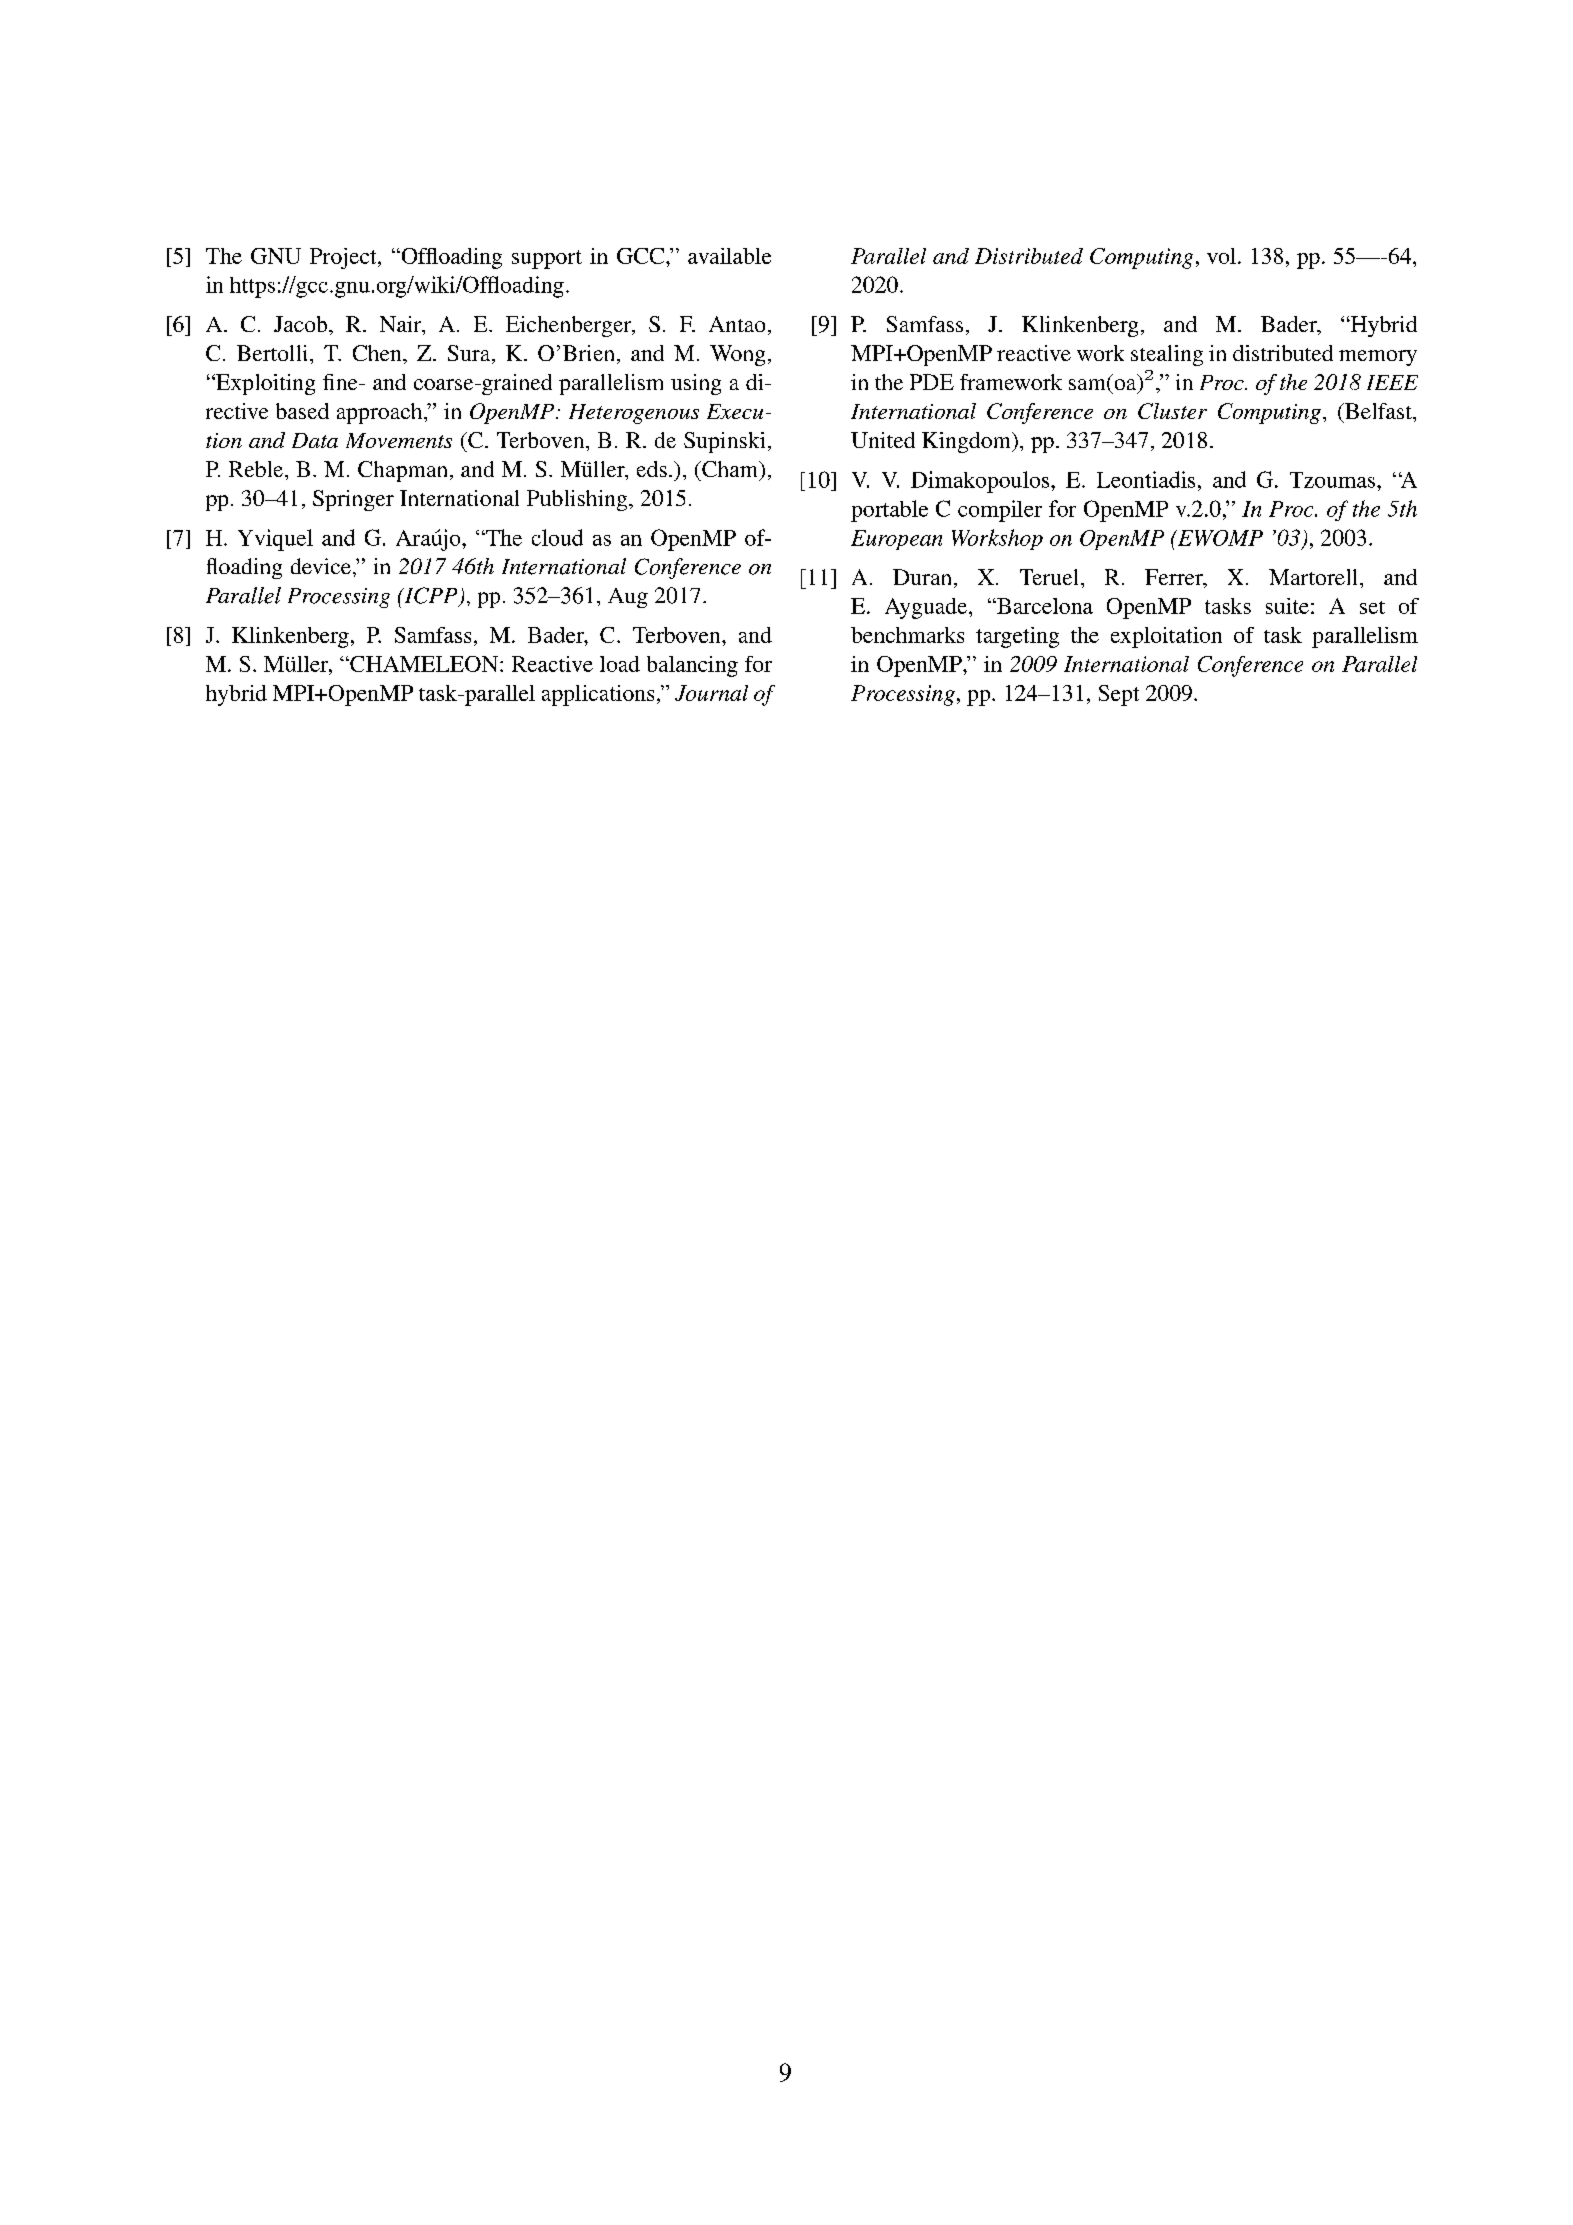 The image size is (1573, 2225). Describe the element at coordinates (1119, 695) in the screenshot. I see `Sept` at that location.
